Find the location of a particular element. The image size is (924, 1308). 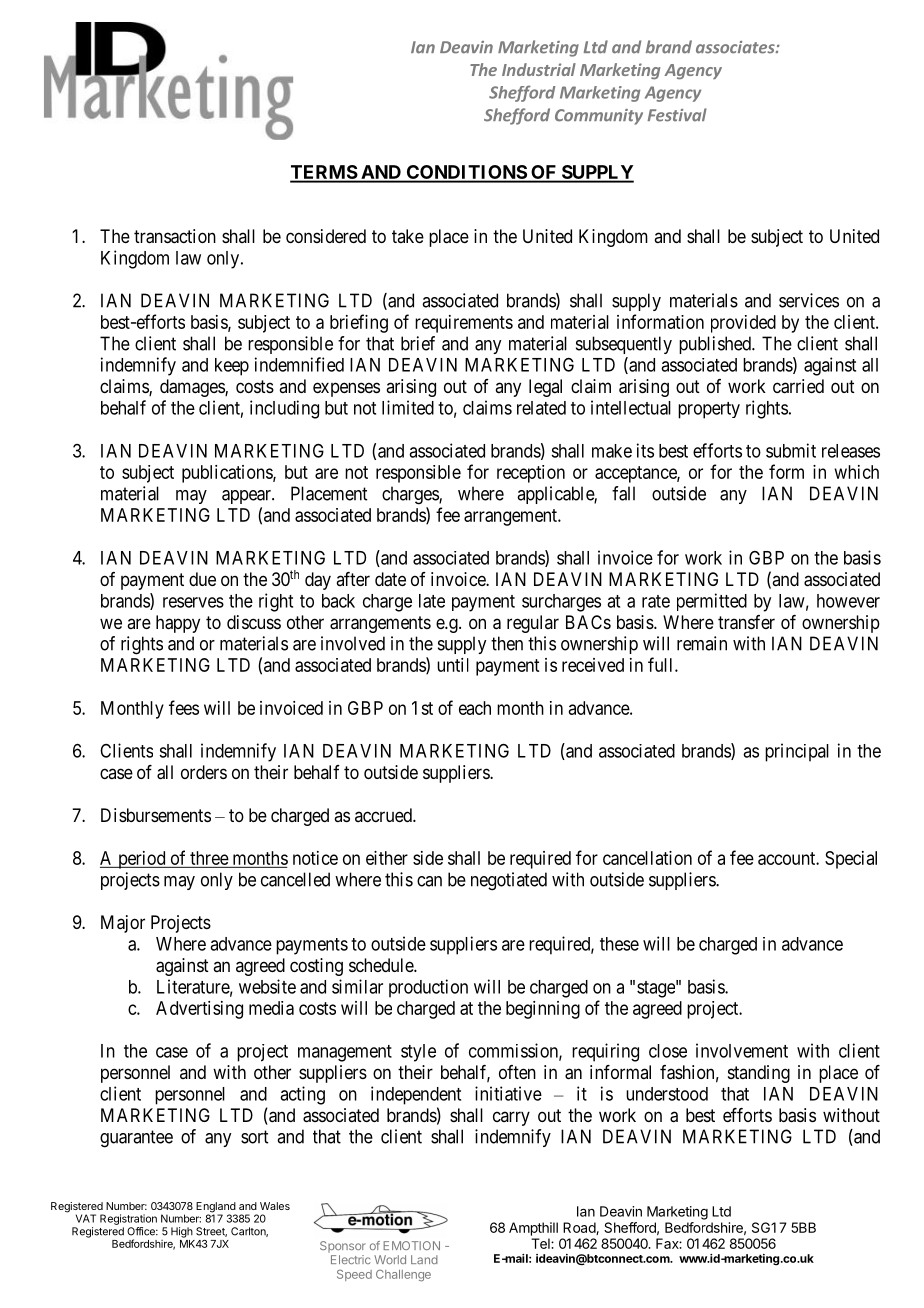

appear is located at coordinates (247, 497).
